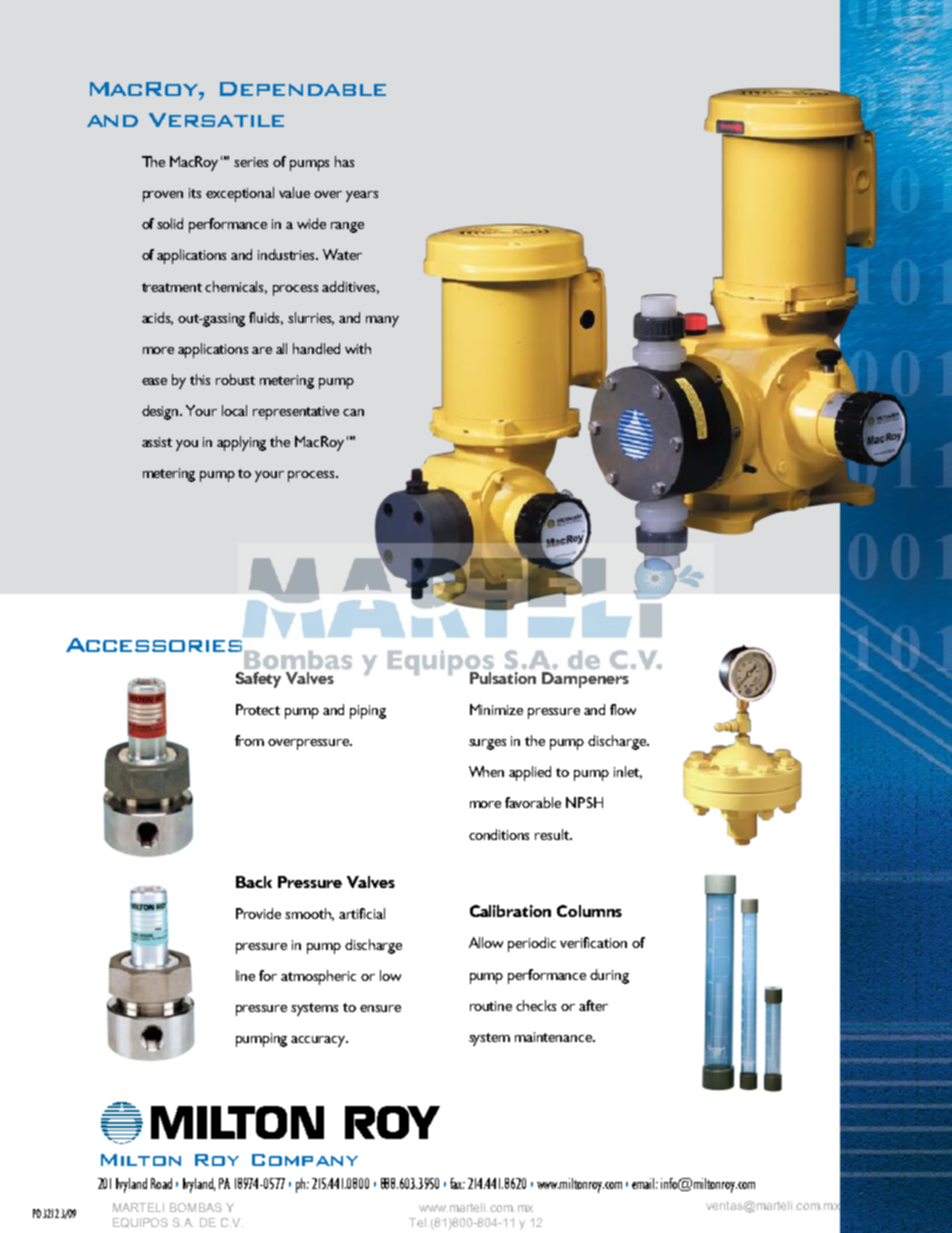 This image has height=1233, width=952. What do you see at coordinates (362, 196) in the image?
I see `years` at bounding box center [362, 196].
